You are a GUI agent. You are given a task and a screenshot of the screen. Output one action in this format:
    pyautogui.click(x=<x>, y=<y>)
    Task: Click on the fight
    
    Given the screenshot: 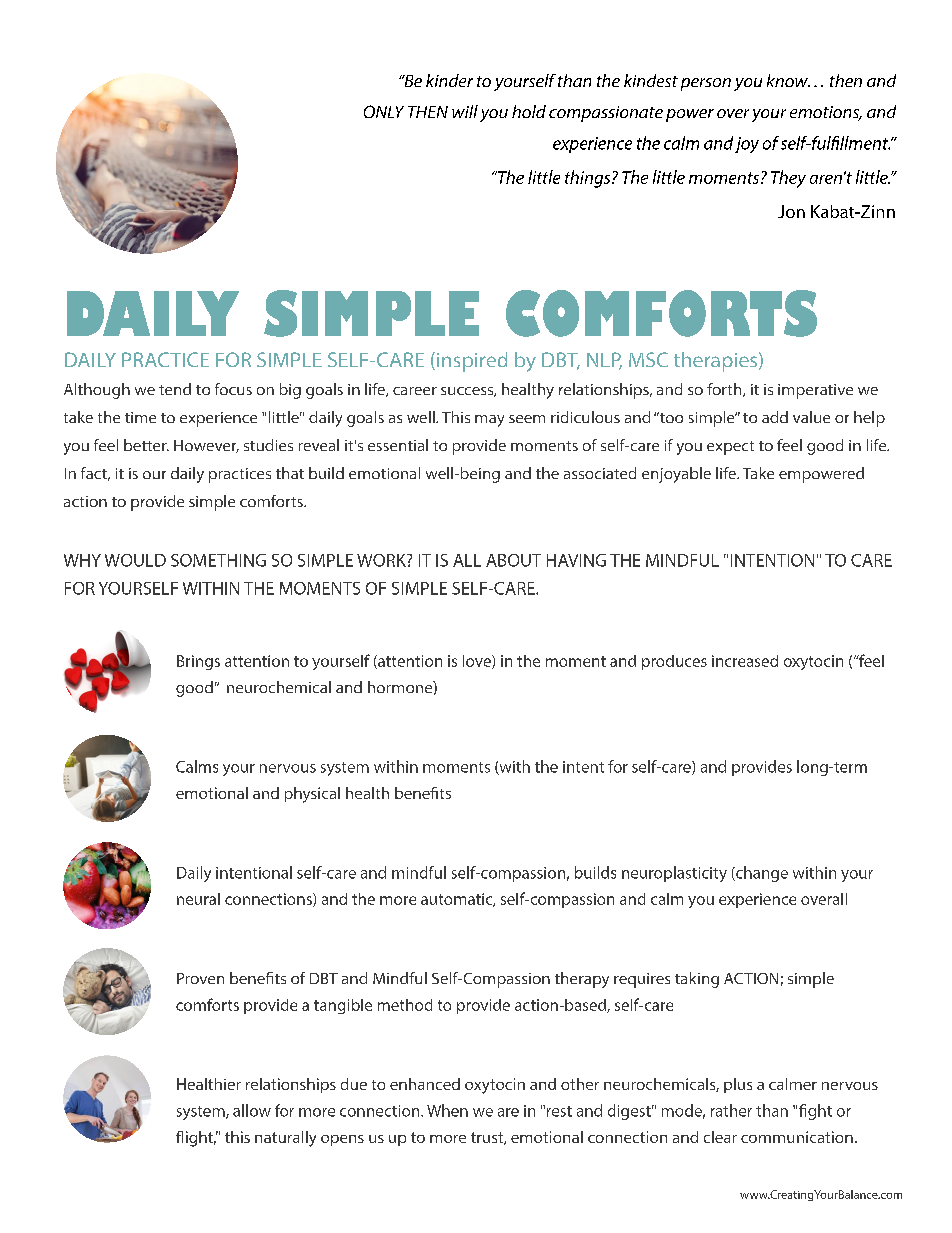 What is the action you would take?
    pyautogui.click(x=815, y=1112)
